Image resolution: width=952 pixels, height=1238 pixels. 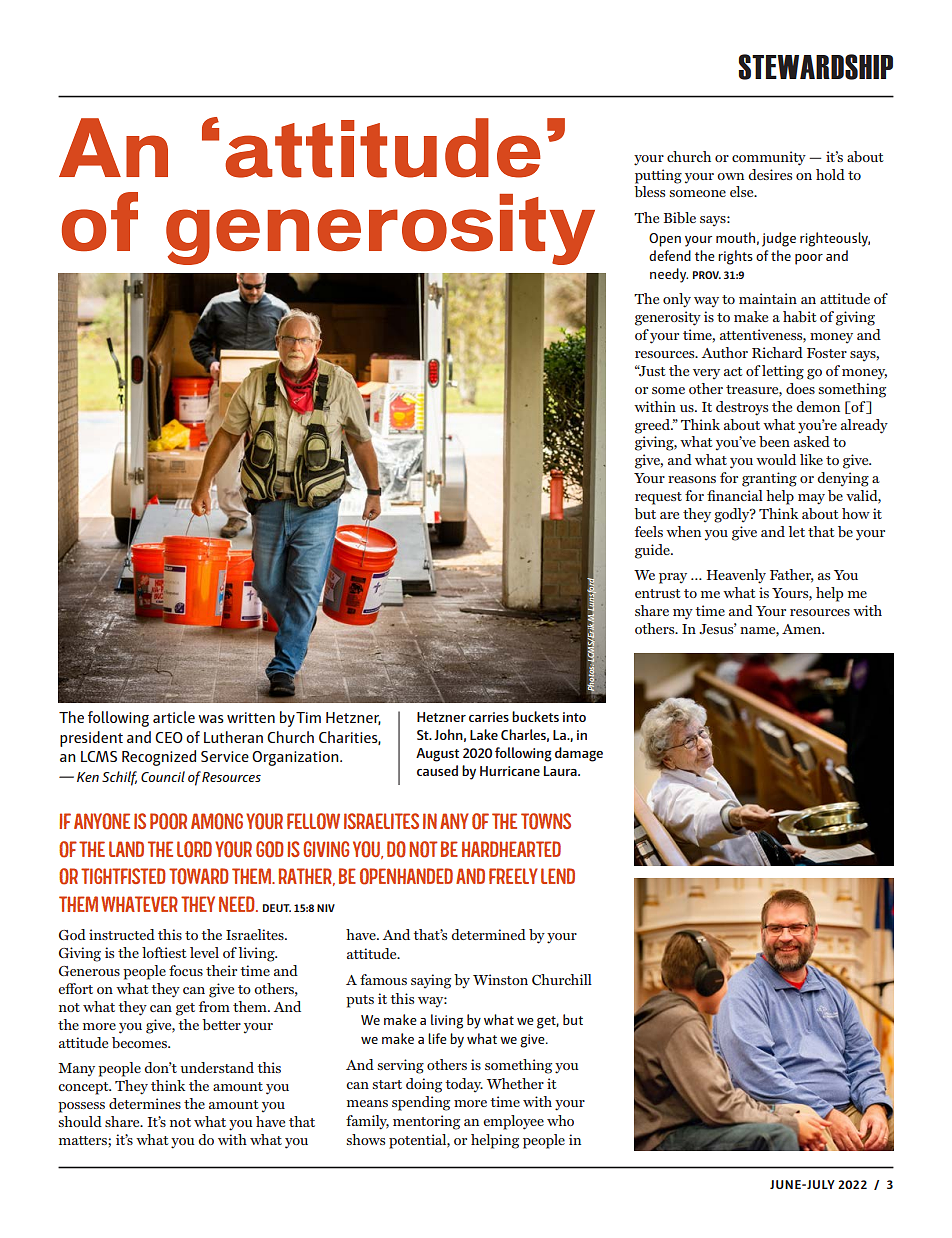 I want to click on granting, so click(x=769, y=479).
